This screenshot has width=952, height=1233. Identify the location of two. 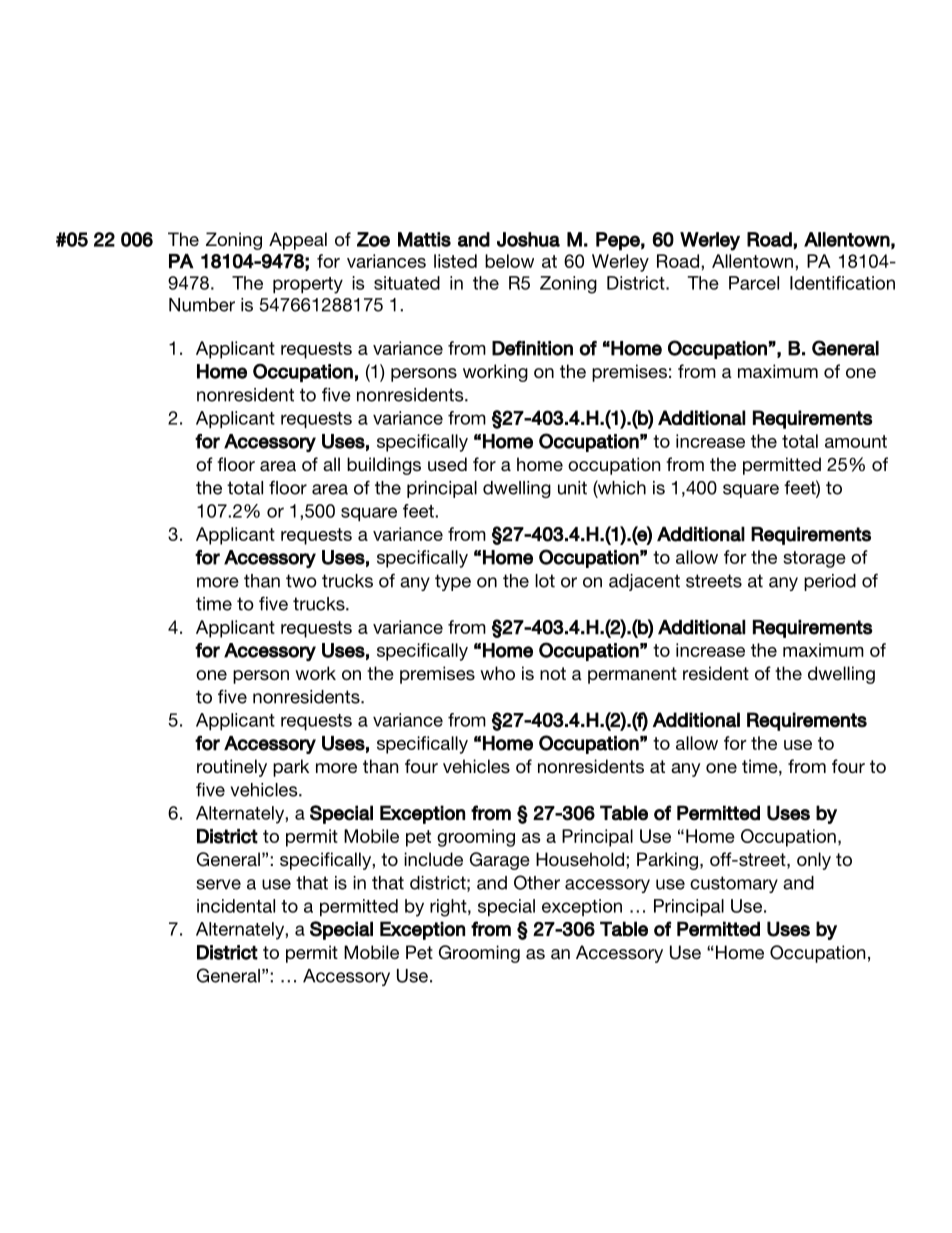
(301, 581).
